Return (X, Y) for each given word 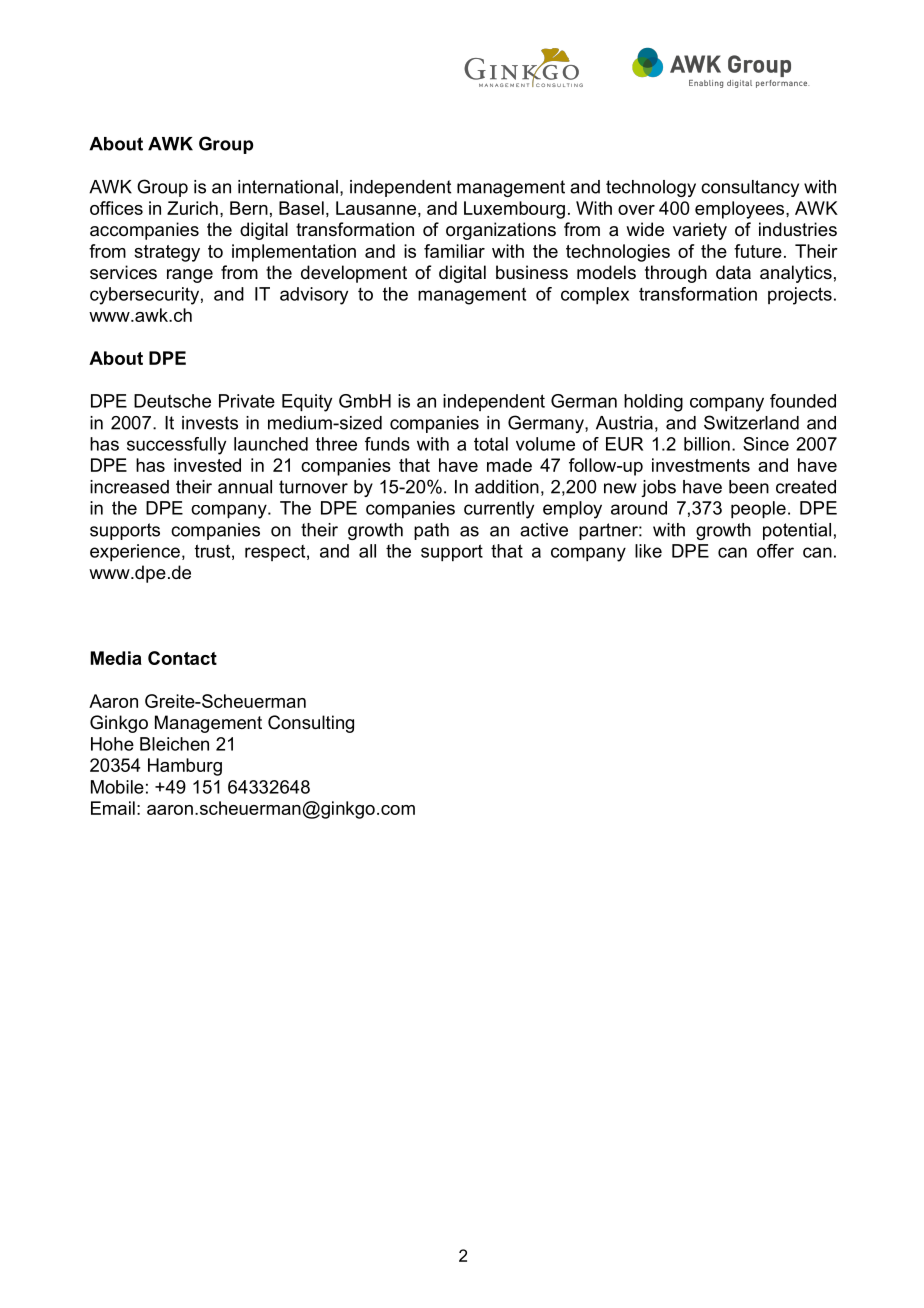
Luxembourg (514, 210)
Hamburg (185, 767)
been (749, 487)
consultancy (750, 188)
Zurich (192, 208)
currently (499, 510)
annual (245, 487)
